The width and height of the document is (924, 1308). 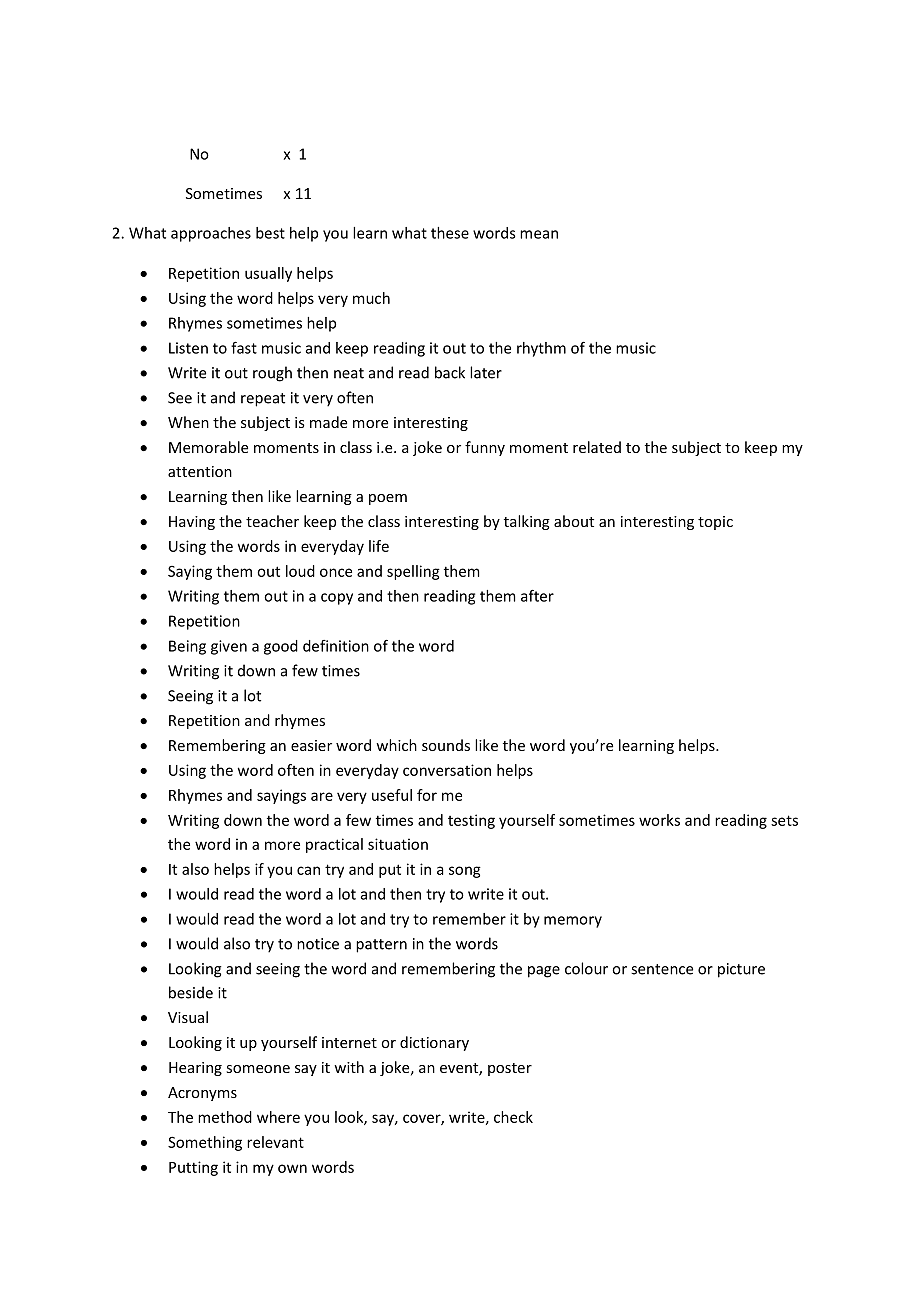 I want to click on topic, so click(x=715, y=523).
